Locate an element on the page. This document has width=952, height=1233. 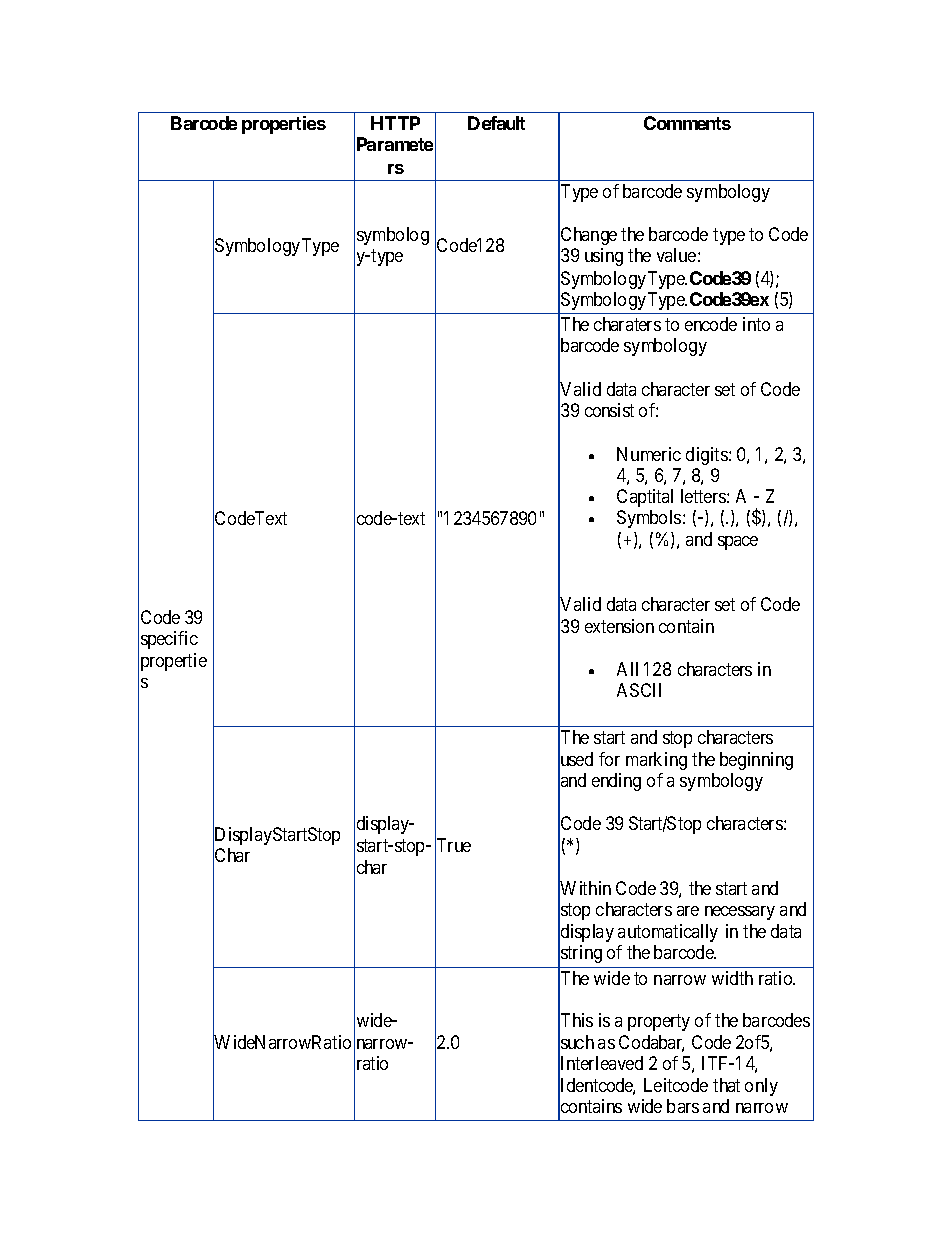
for is located at coordinates (609, 759).
